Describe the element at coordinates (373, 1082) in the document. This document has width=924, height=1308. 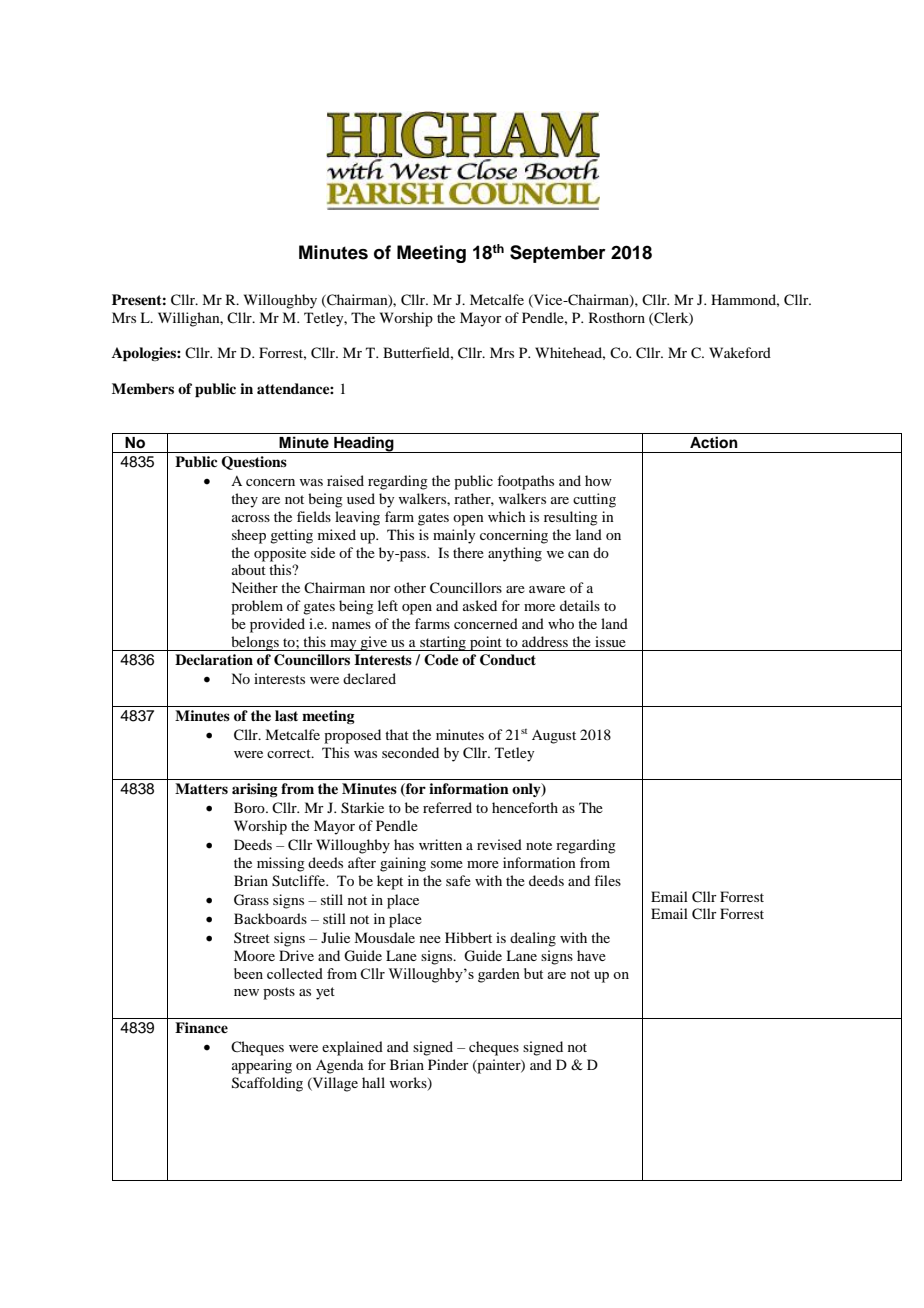
I see `hall` at that location.
